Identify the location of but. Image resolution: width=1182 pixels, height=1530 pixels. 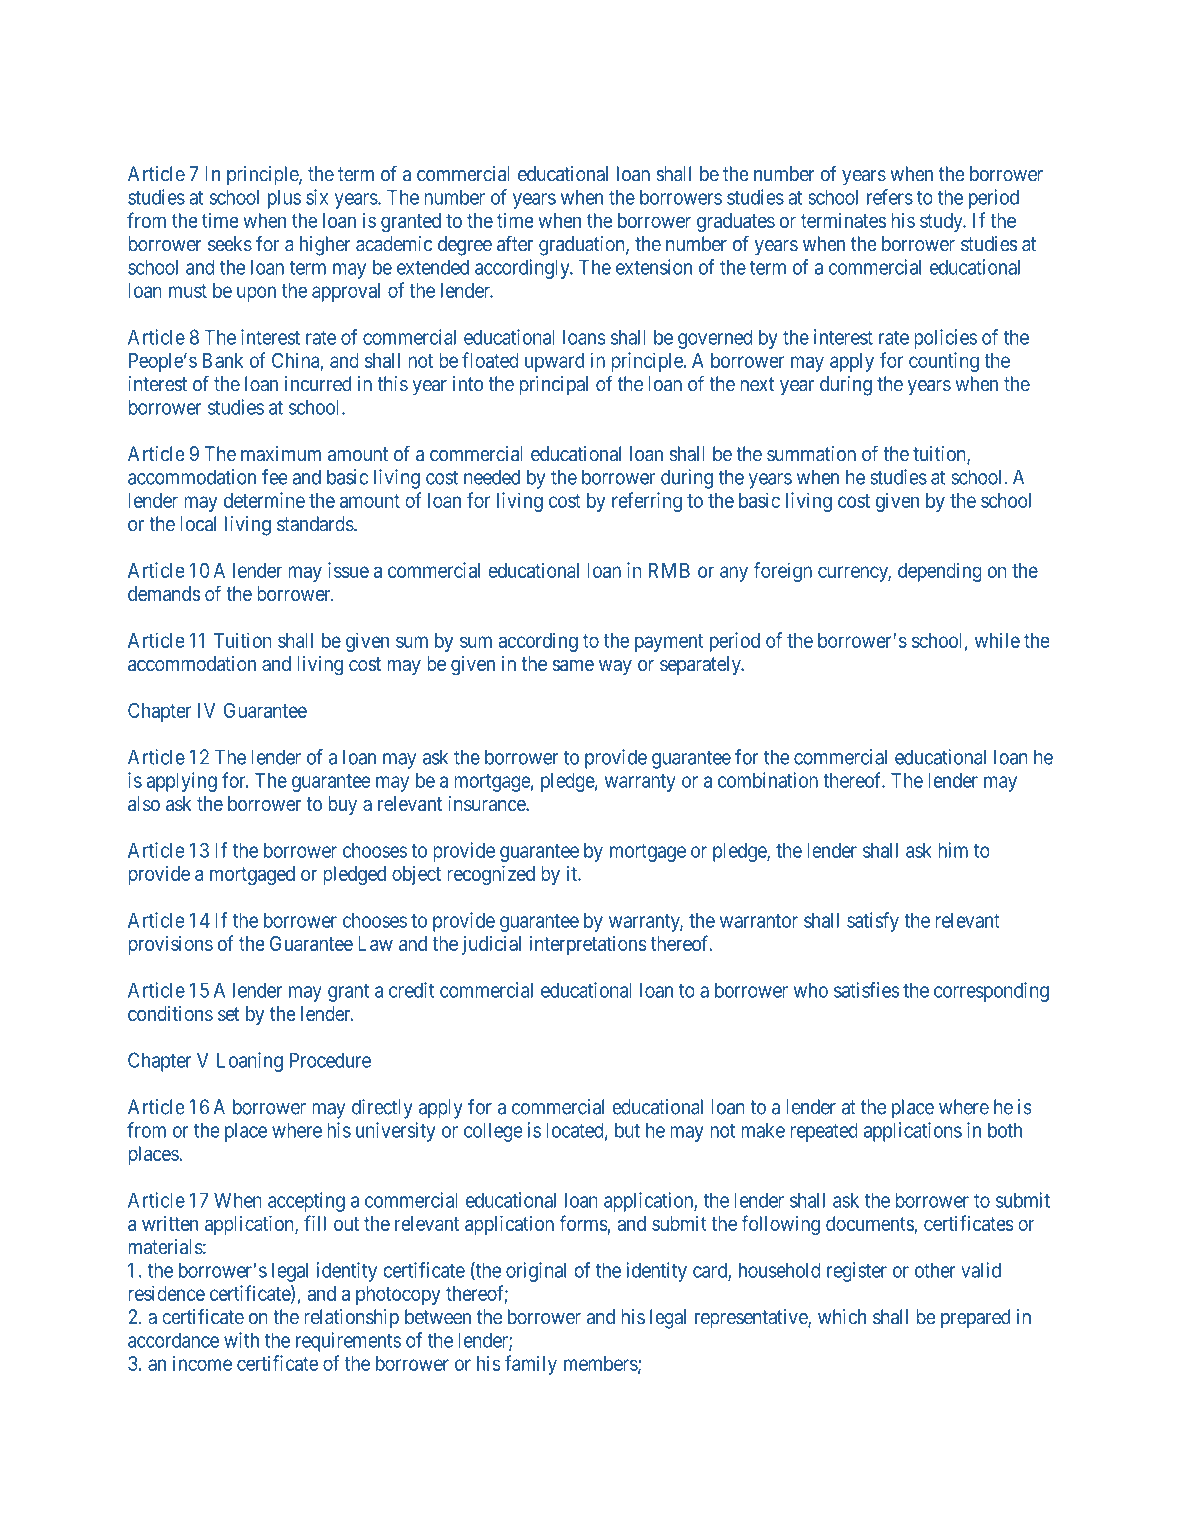
(627, 1130).
